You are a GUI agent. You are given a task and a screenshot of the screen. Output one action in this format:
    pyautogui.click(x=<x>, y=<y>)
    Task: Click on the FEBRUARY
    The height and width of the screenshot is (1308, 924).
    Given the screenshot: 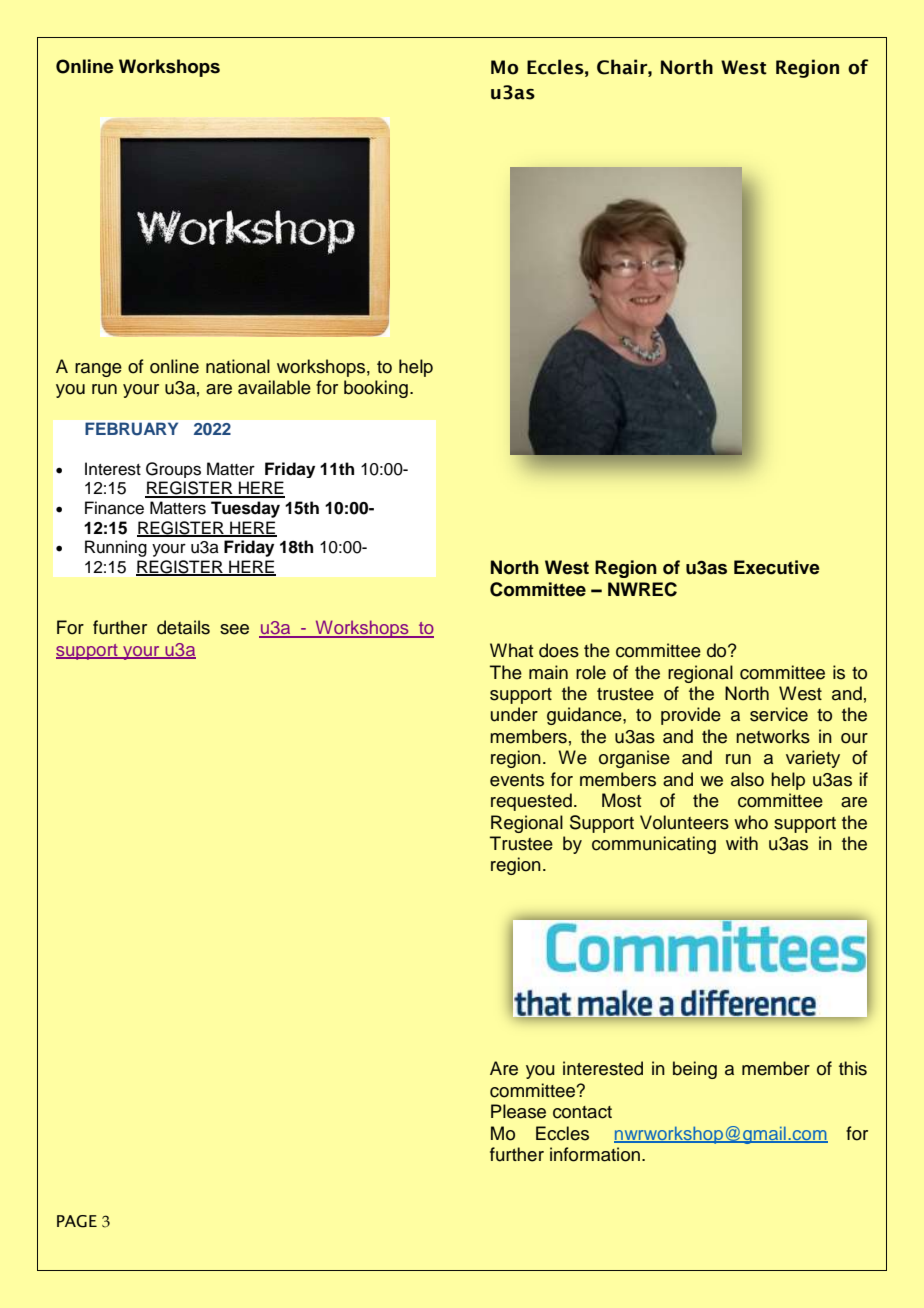 What is the action you would take?
    pyautogui.click(x=131, y=429)
